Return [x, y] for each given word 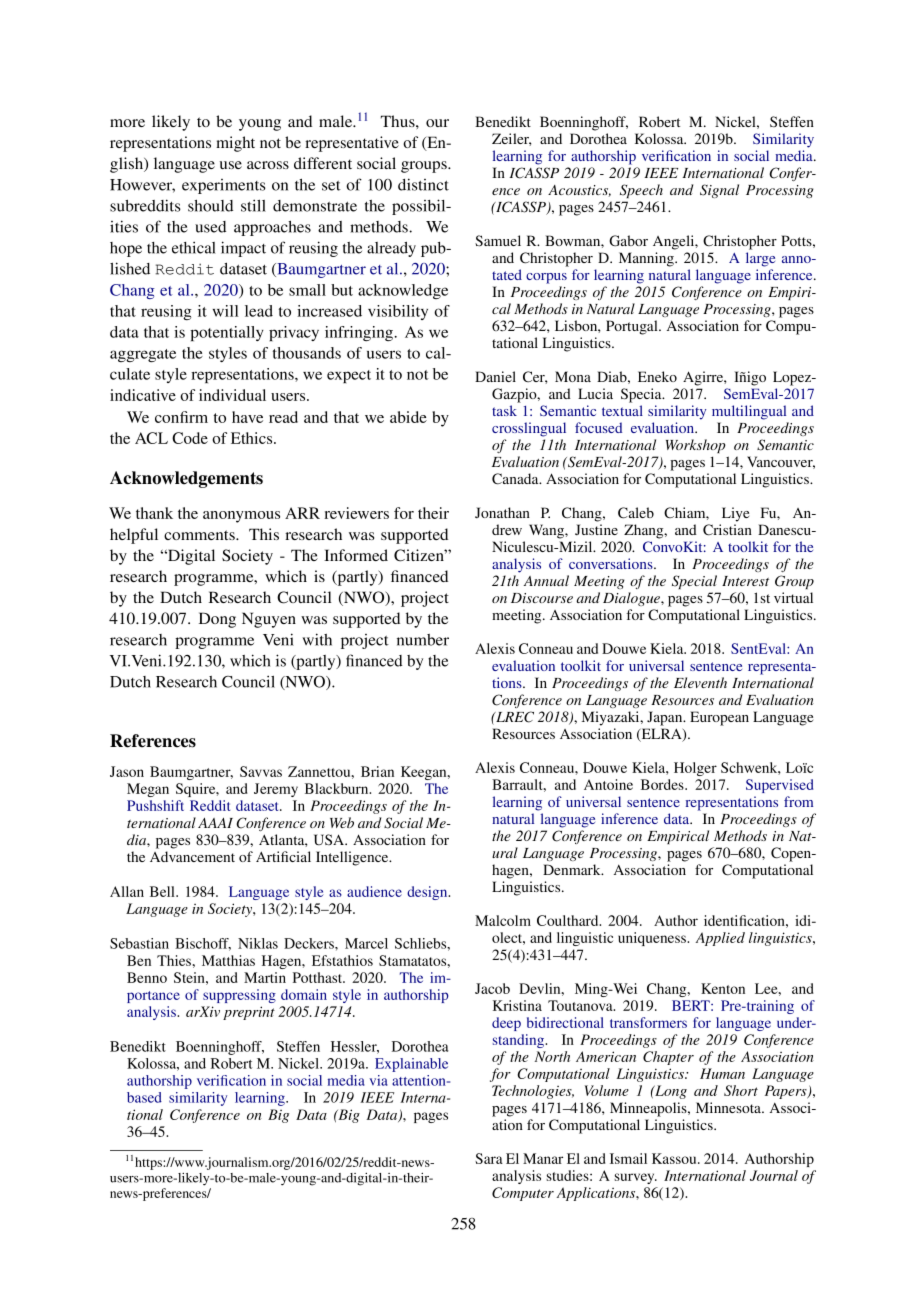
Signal [719, 191]
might [235, 144]
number [423, 640]
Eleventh [700, 682]
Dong [217, 620]
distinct [423, 184]
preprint [249, 1013]
